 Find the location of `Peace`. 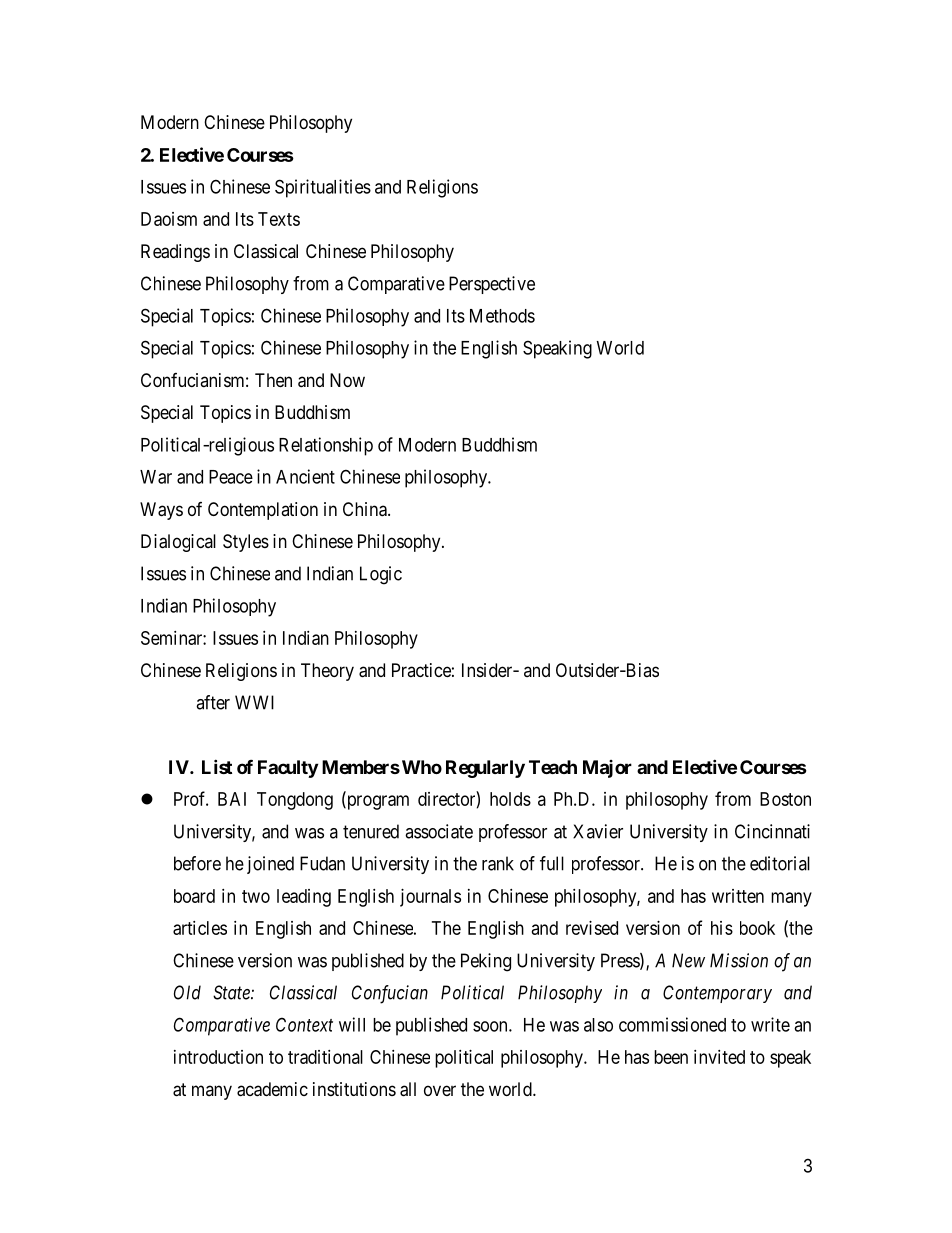

Peace is located at coordinates (231, 477).
